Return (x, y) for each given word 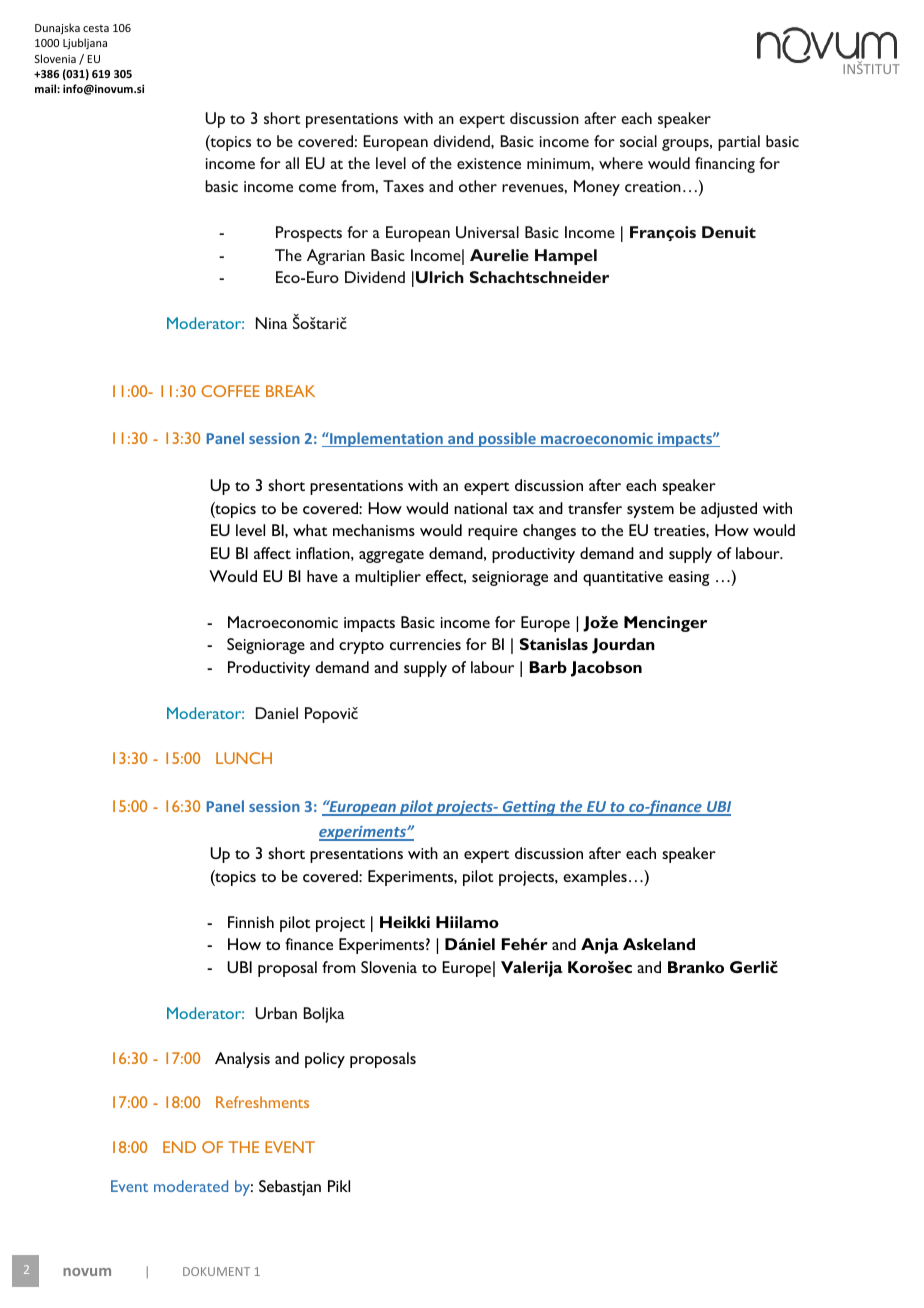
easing (688, 578)
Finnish (251, 922)
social (638, 141)
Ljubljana (85, 43)
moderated (191, 1186)
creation (653, 186)
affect (272, 553)
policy (325, 1060)
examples (595, 878)
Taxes (403, 186)
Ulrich (440, 277)
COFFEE (230, 391)
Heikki (405, 922)
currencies (425, 644)
